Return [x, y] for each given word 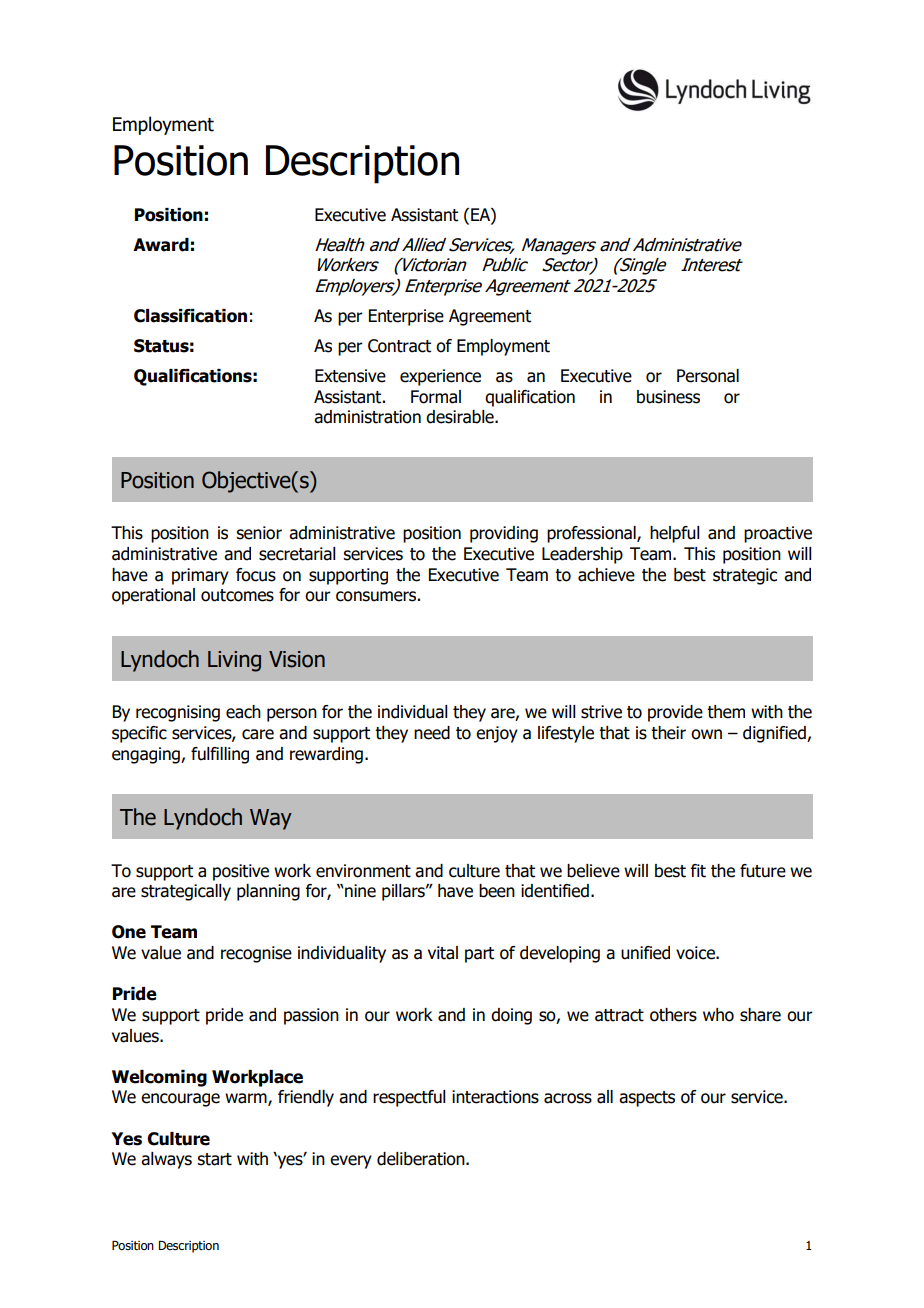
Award [161, 245]
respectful [409, 1098]
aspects [647, 1099]
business [668, 397]
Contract [399, 346]
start [214, 1159]
